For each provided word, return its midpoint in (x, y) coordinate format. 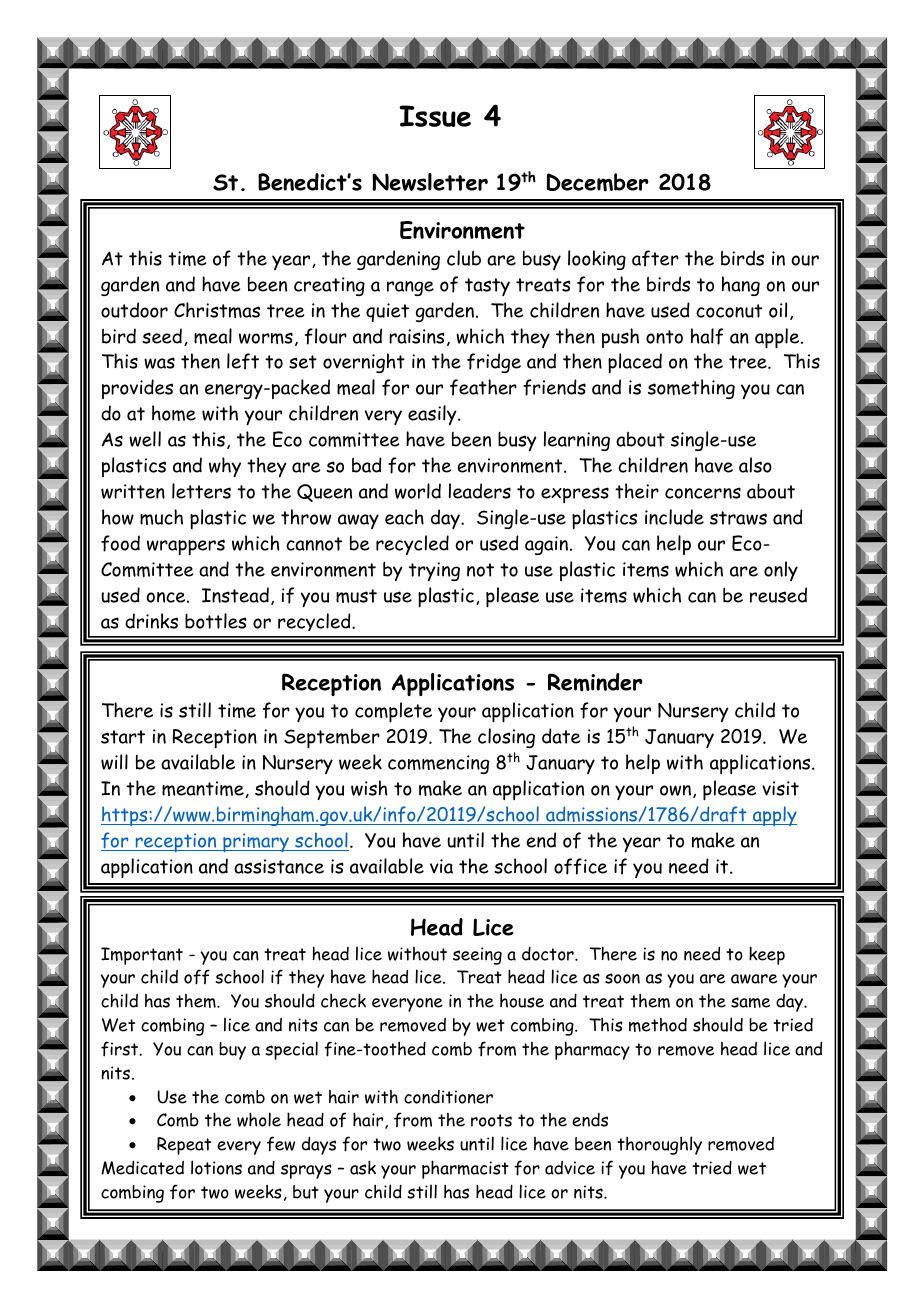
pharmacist (465, 1169)
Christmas (217, 310)
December (597, 182)
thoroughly (659, 1145)
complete (393, 712)
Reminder (595, 682)
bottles (216, 621)
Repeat (184, 1146)
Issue (435, 116)
